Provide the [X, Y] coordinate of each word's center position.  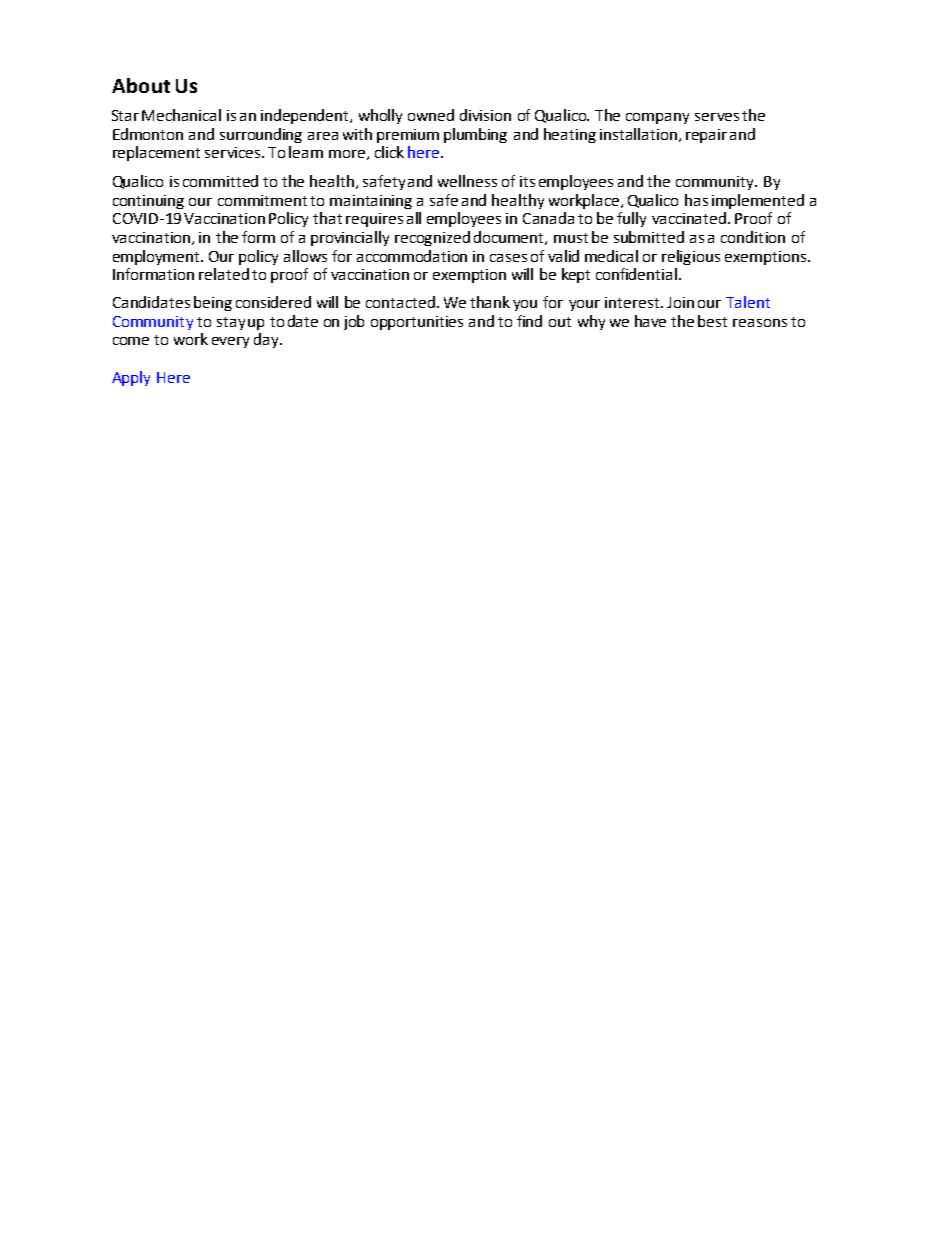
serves [717, 117]
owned [431, 115]
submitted [649, 237]
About [141, 85]
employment [157, 257]
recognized [432, 238]
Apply [131, 378]
